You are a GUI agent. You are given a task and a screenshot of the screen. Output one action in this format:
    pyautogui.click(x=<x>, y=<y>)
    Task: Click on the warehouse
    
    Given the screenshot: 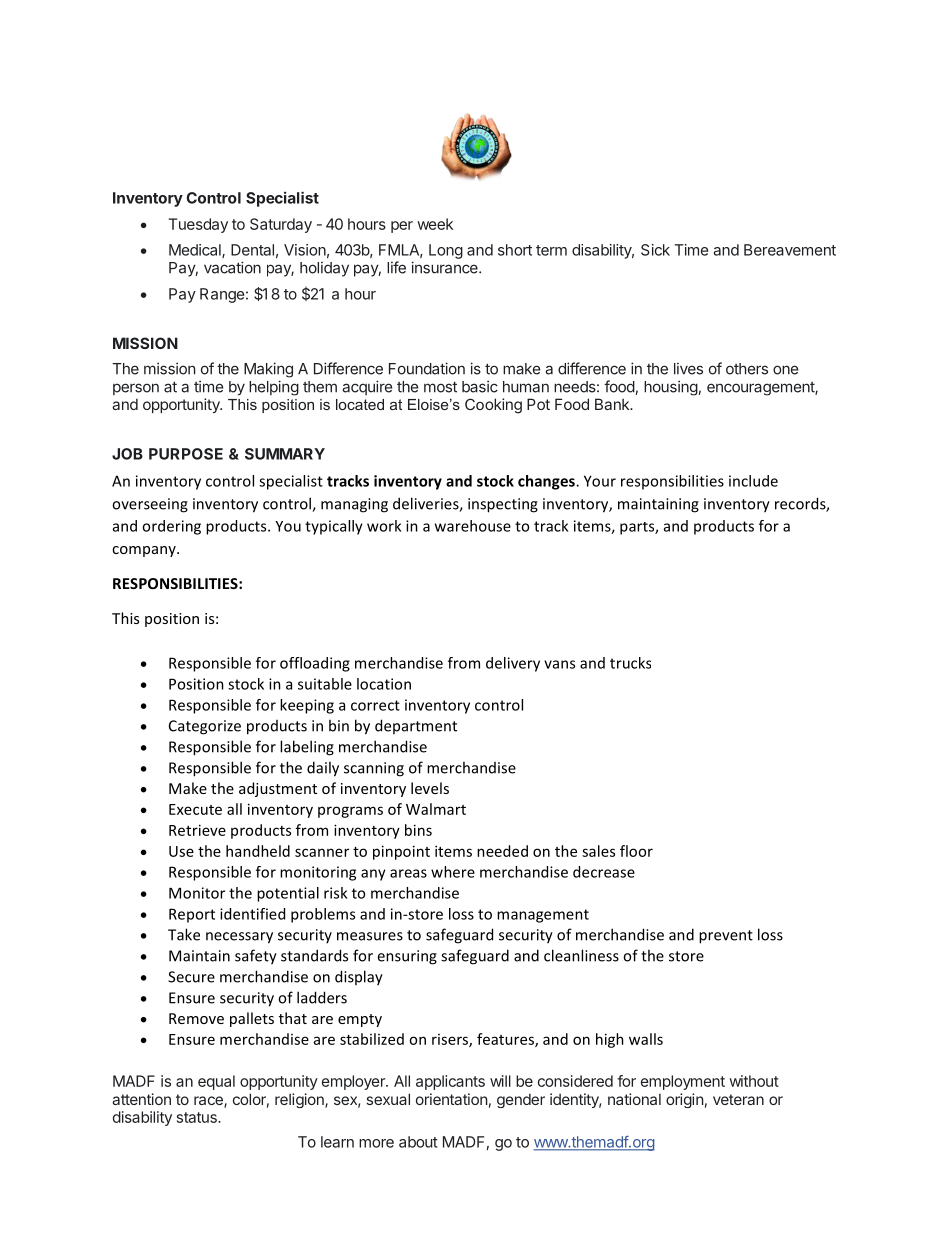 What is the action you would take?
    pyautogui.click(x=473, y=526)
